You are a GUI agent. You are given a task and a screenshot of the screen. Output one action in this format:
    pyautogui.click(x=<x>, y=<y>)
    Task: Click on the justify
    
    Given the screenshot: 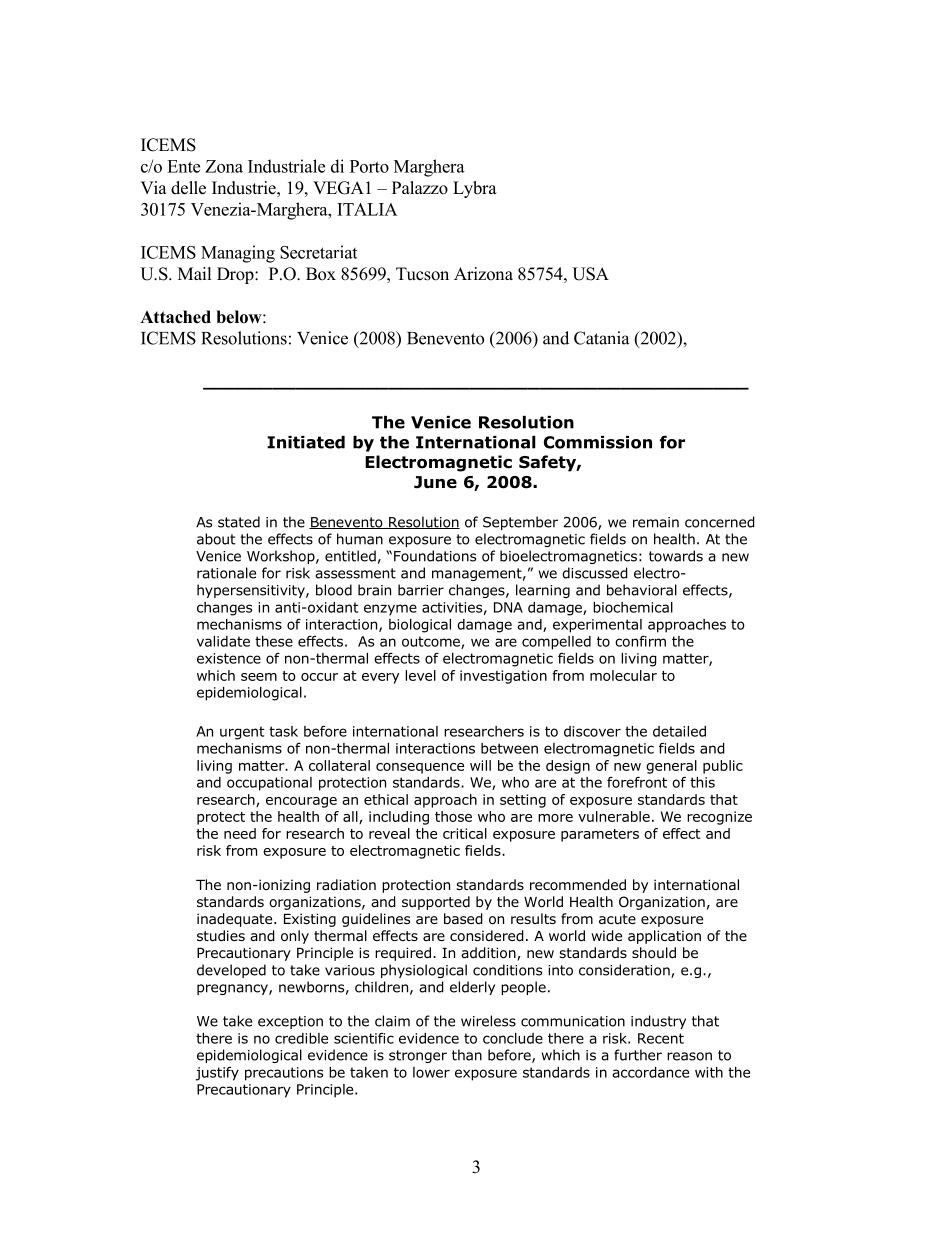 What is the action you would take?
    pyautogui.click(x=217, y=1074)
